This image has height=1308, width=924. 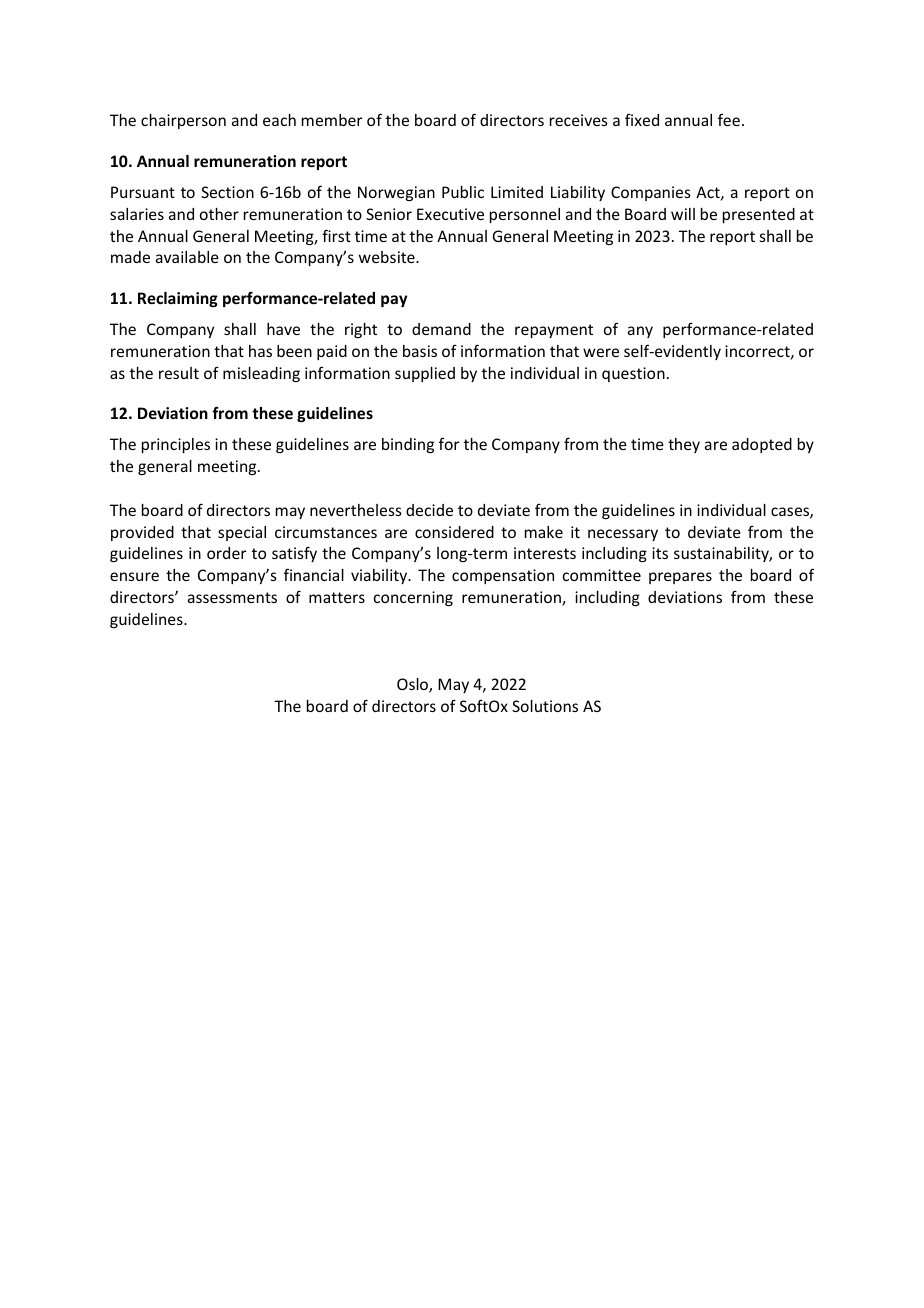 I want to click on Public, so click(x=463, y=192).
